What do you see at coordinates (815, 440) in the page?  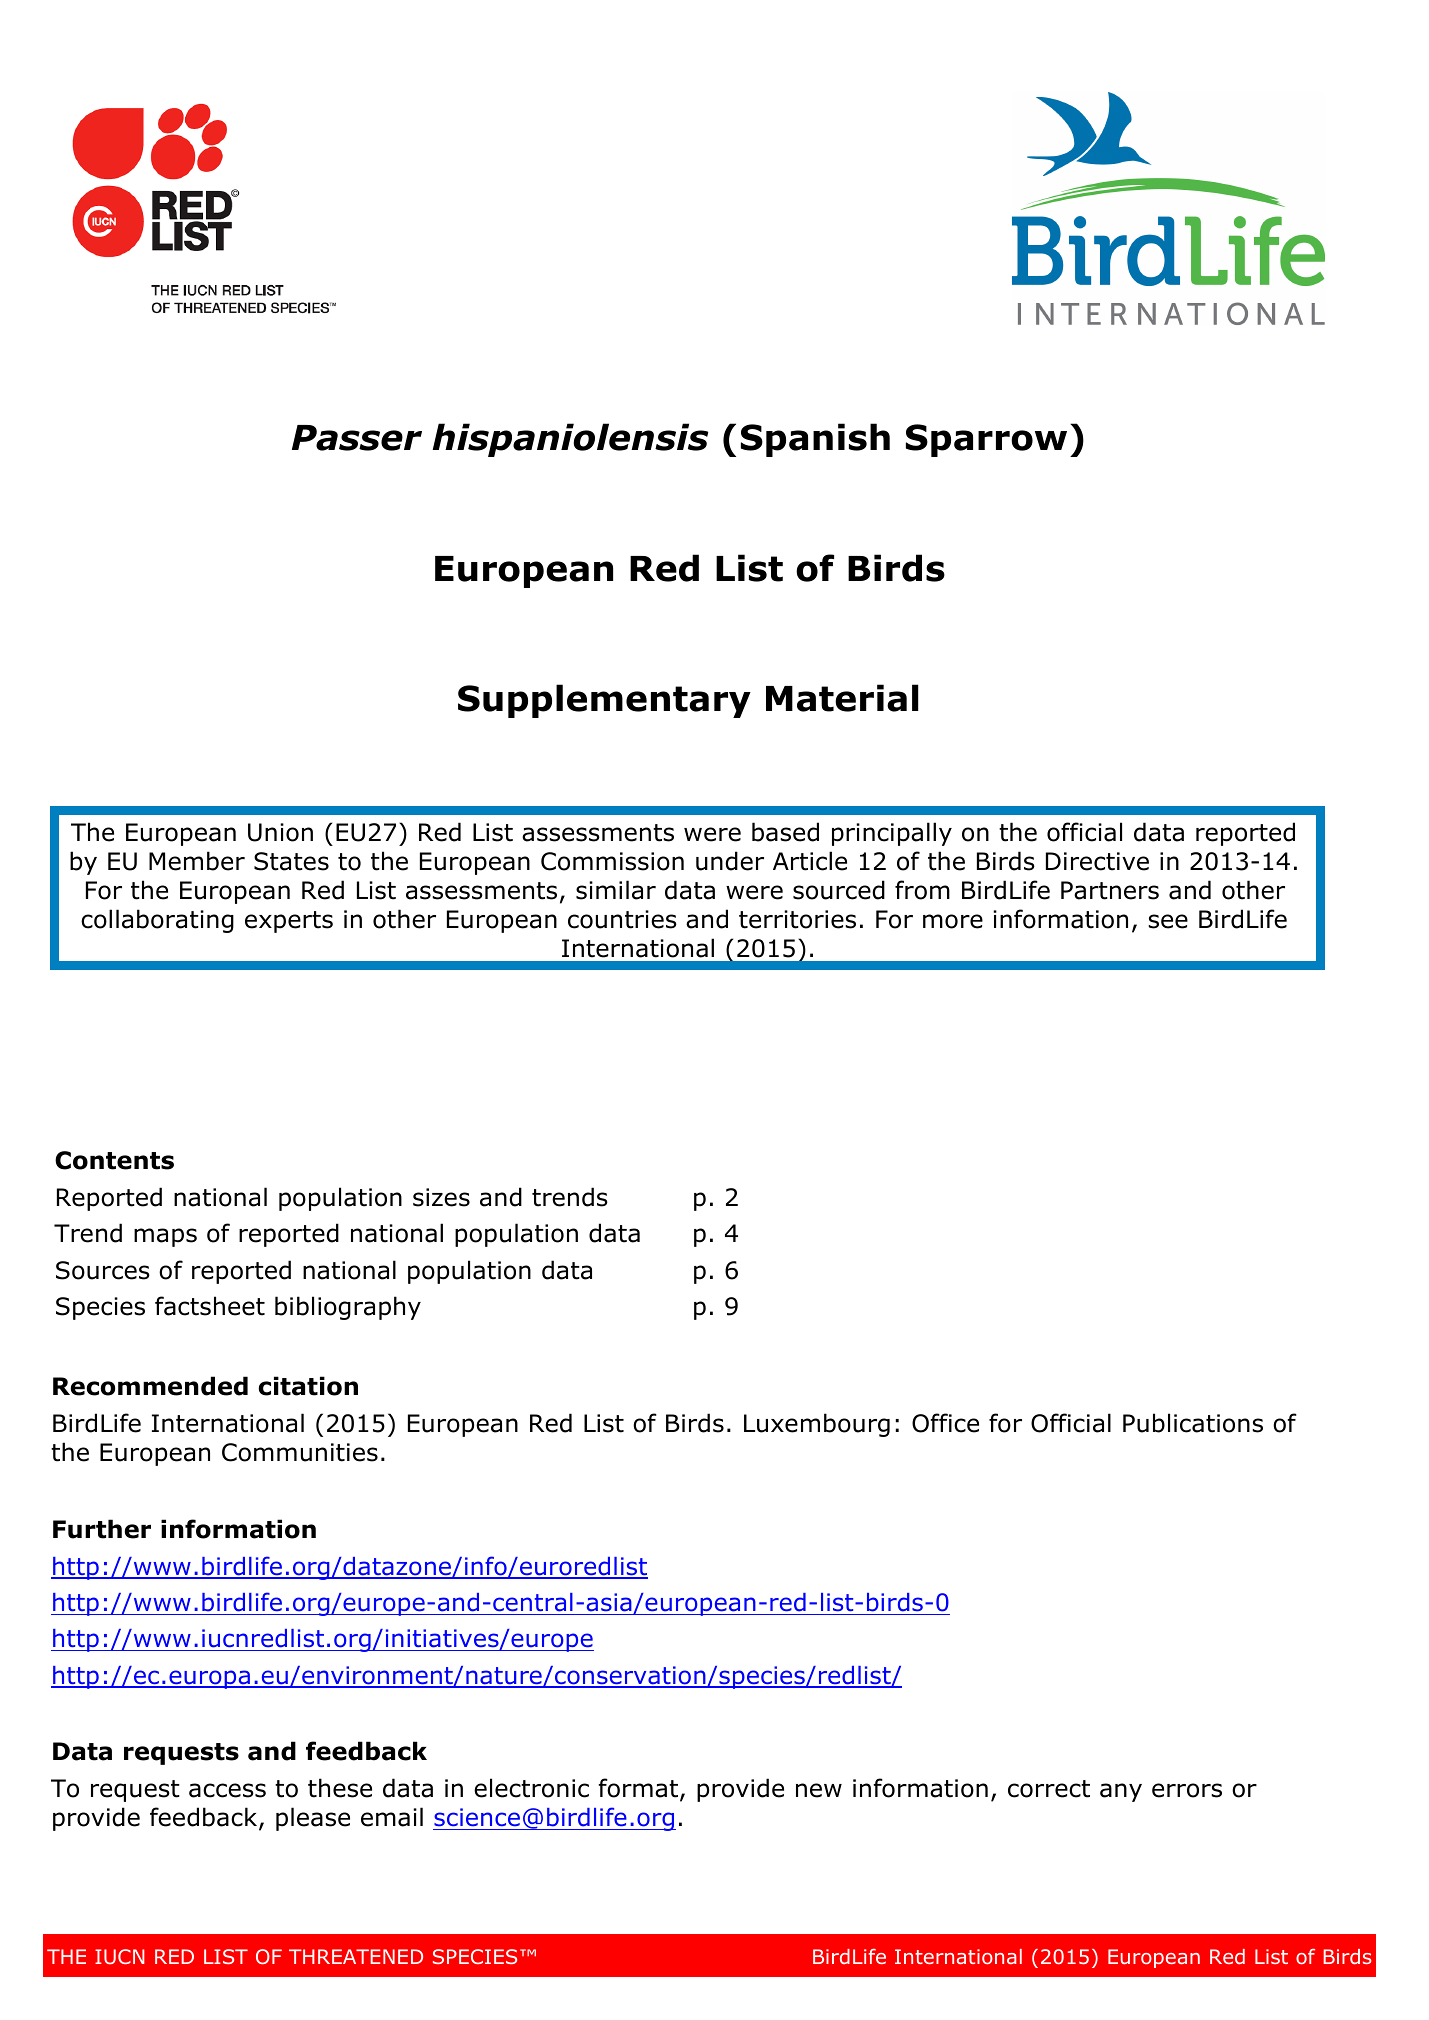 I see `Spanish` at bounding box center [815, 440].
